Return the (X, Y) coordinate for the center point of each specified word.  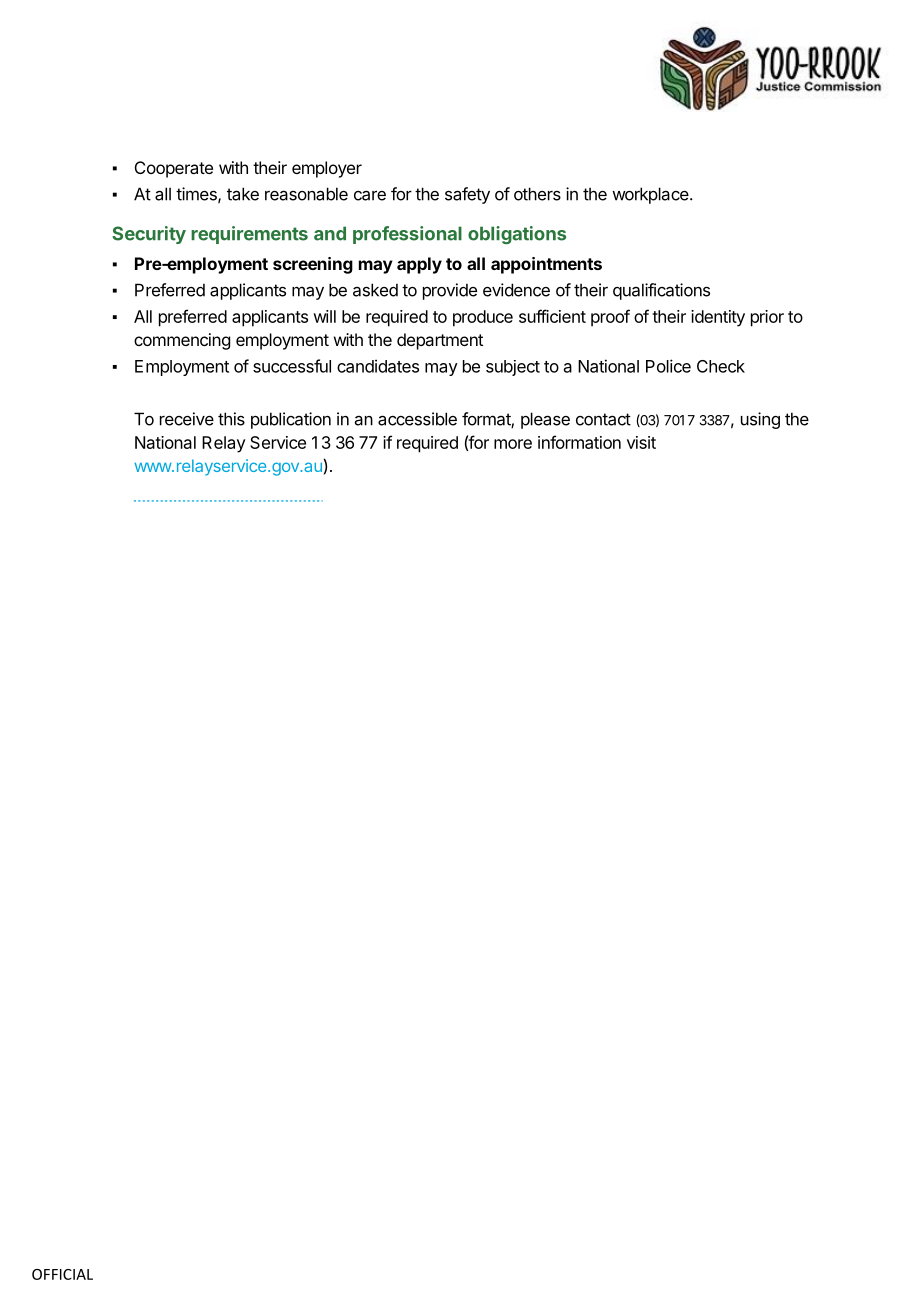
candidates (378, 366)
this (231, 419)
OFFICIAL (62, 1274)
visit (641, 442)
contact (603, 419)
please (545, 420)
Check (721, 366)
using (760, 420)
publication (291, 420)
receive (187, 419)
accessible (417, 419)
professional (407, 235)
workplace (651, 195)
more (513, 444)
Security (149, 235)
